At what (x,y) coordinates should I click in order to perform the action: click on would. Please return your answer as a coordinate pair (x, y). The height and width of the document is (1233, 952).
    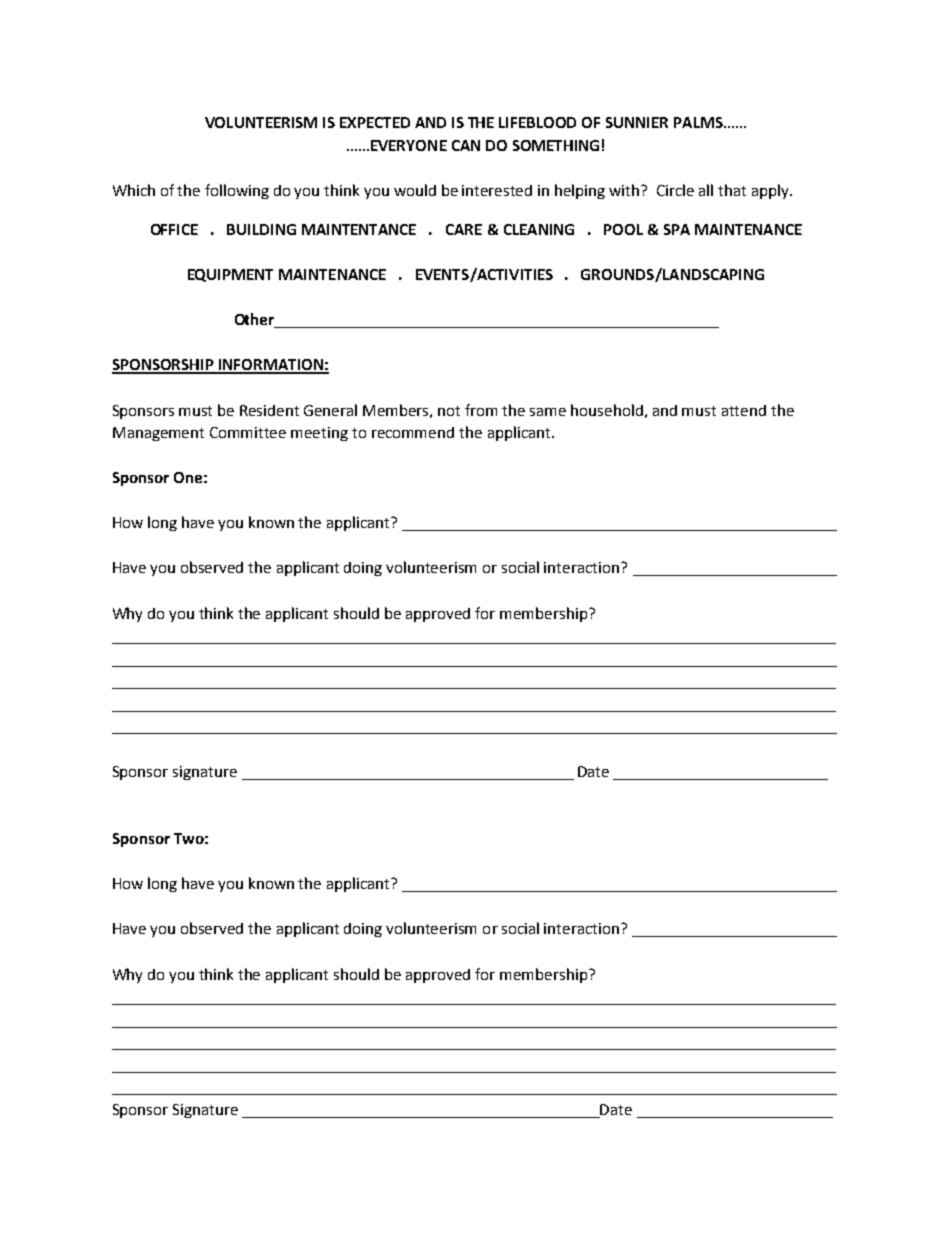
    Looking at the image, I should click on (415, 190).
